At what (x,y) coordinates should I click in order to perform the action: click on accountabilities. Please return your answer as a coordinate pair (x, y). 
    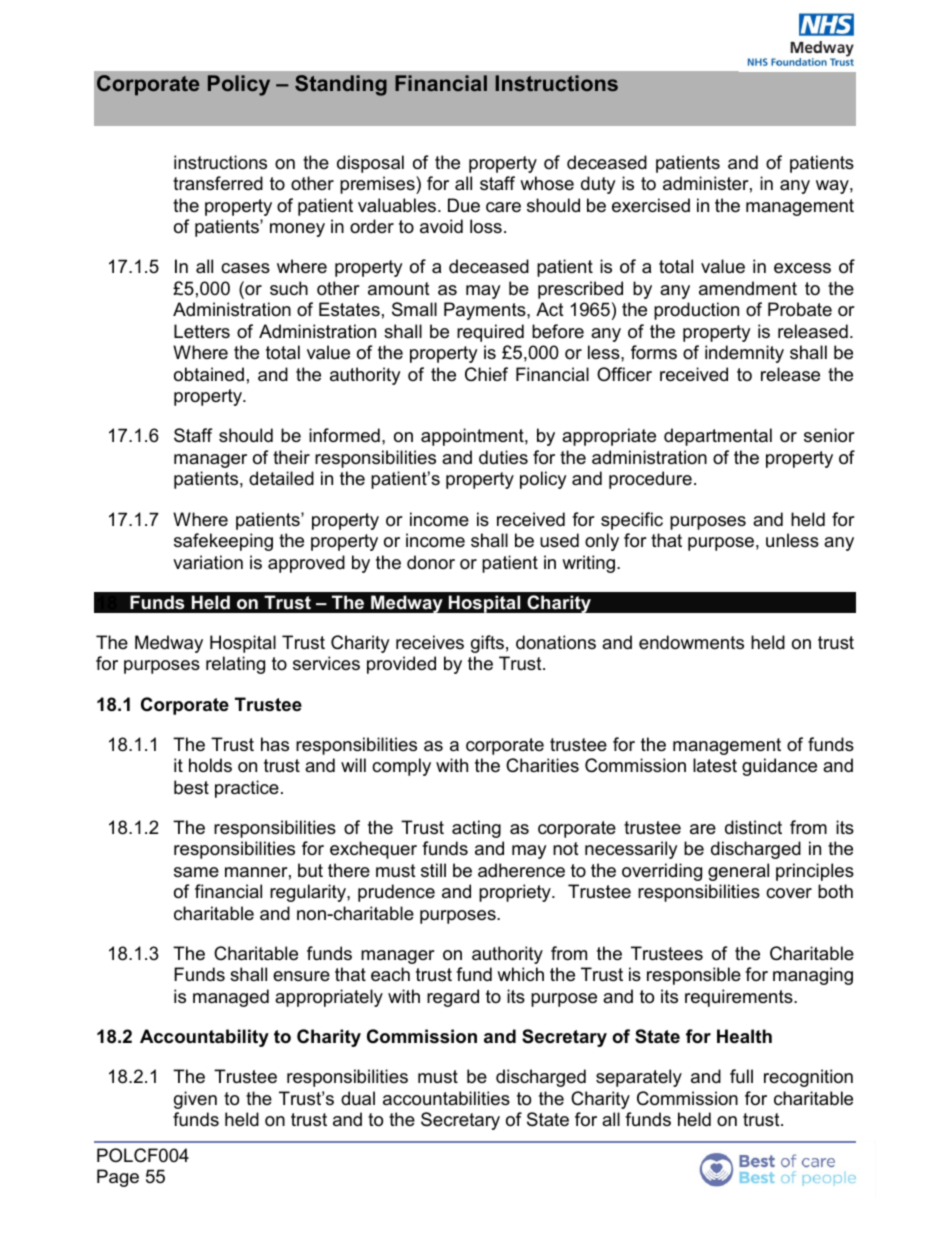
    Looking at the image, I should click on (446, 1098).
